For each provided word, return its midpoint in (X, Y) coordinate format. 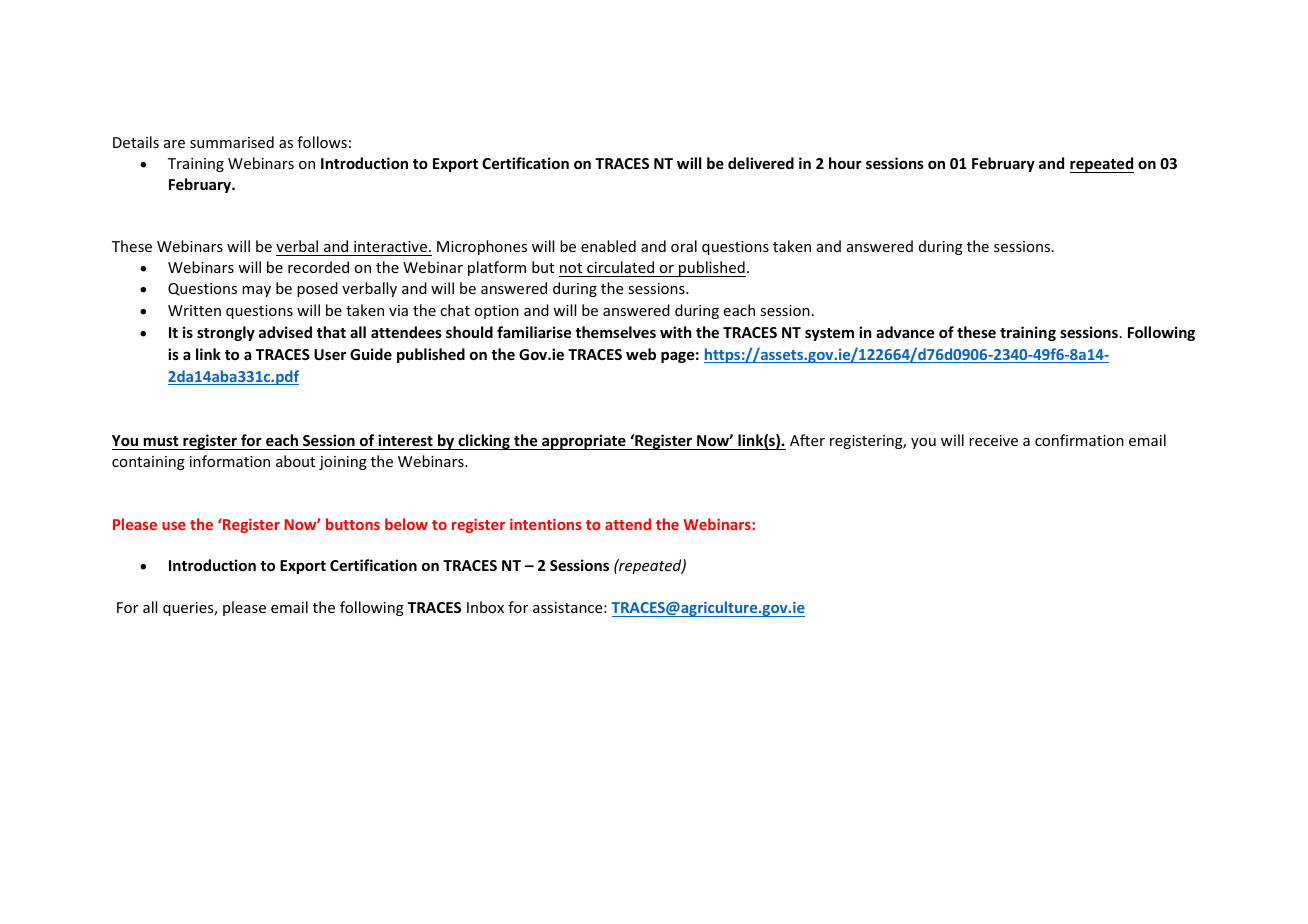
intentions (545, 524)
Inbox (485, 607)
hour (845, 163)
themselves (615, 332)
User (330, 354)
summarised (232, 142)
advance (905, 332)
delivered (761, 163)
